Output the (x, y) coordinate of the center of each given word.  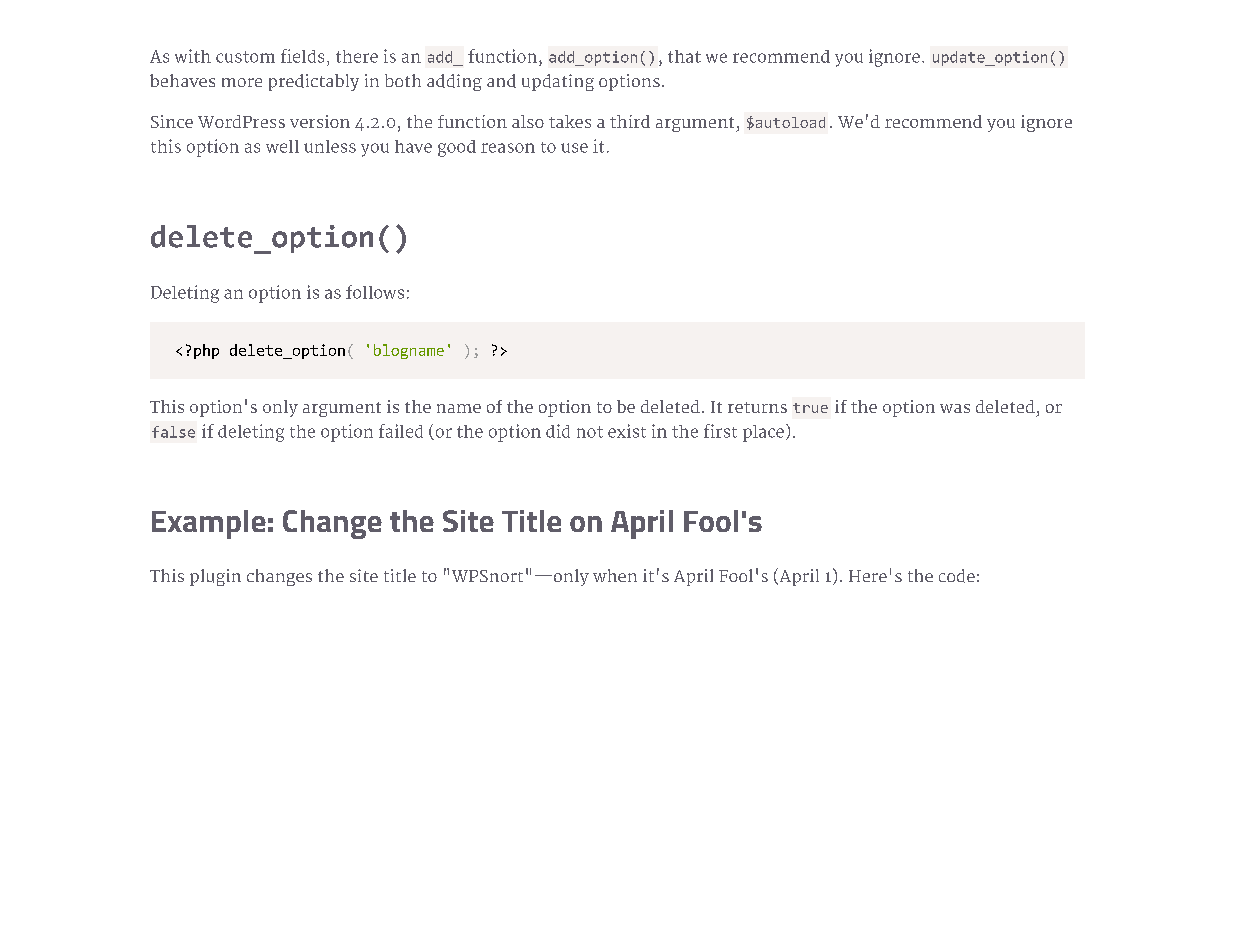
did (558, 431)
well (282, 146)
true (810, 408)
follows (375, 292)
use (574, 148)
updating (558, 82)
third (630, 121)
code (957, 576)
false (173, 432)
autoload (789, 122)
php (206, 351)
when (615, 575)
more (242, 82)
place (763, 433)
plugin (215, 577)
